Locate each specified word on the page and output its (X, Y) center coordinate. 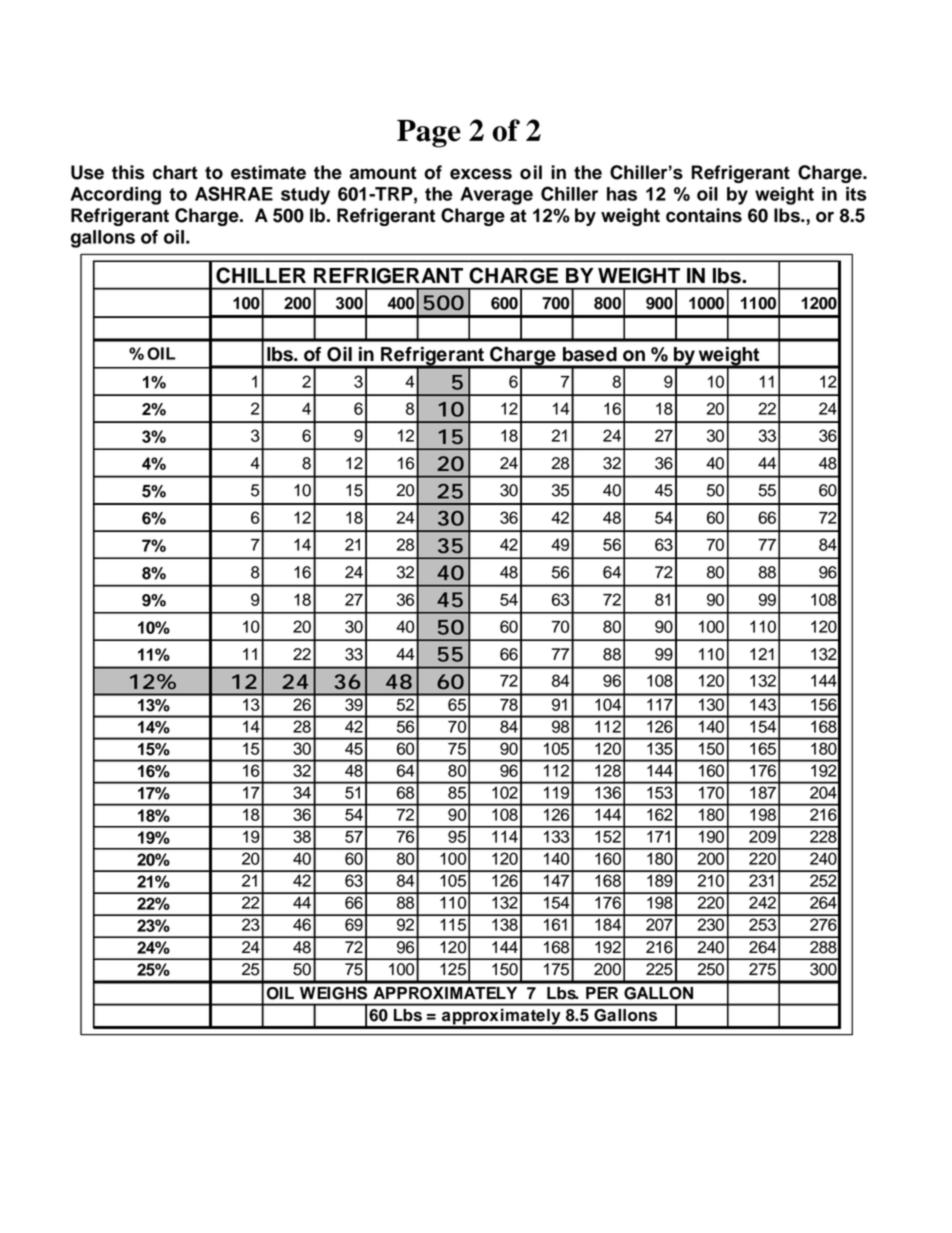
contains (704, 215)
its (856, 194)
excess (481, 174)
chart (175, 172)
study (305, 196)
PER (602, 993)
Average (496, 196)
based (590, 354)
